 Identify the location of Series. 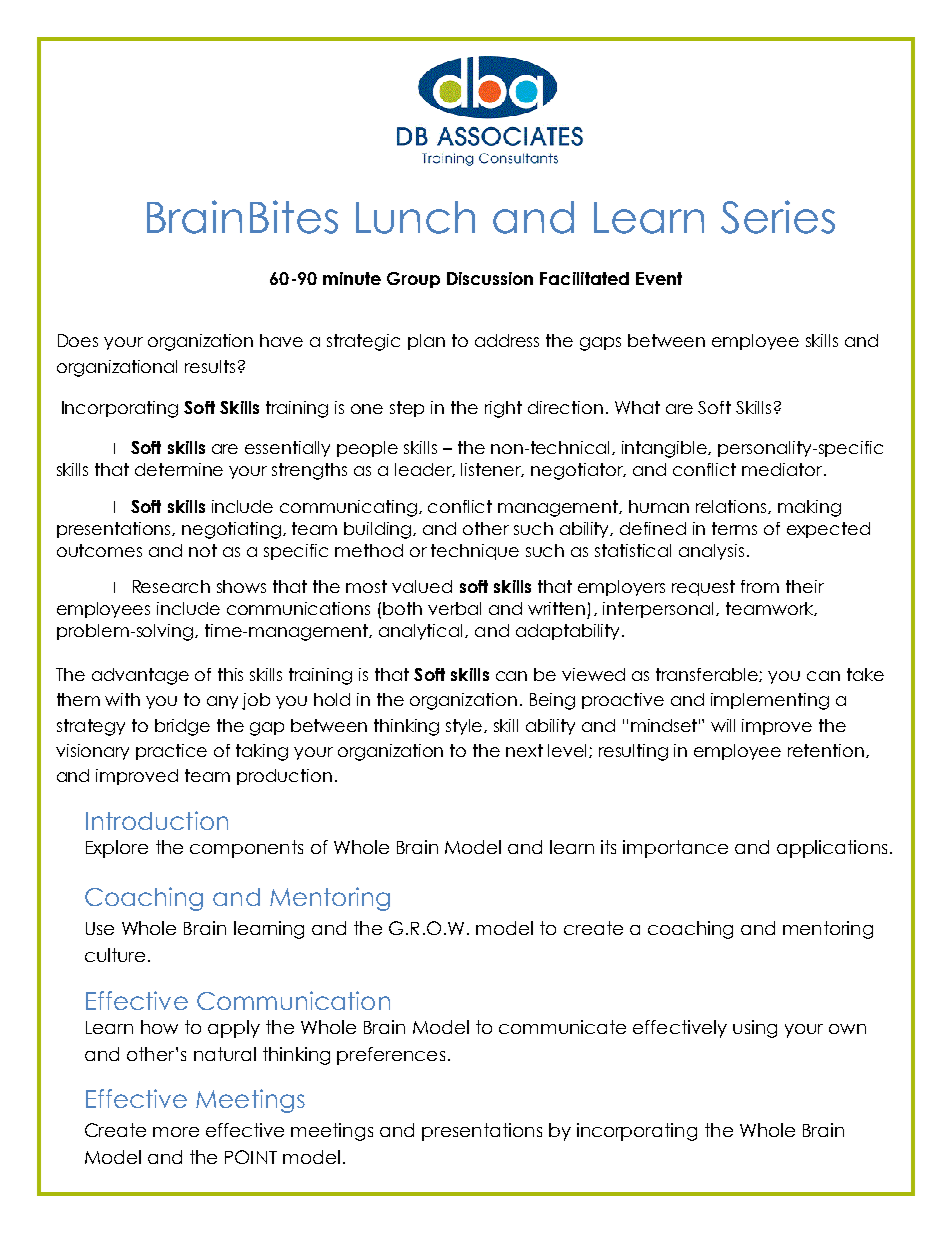
(778, 217).
